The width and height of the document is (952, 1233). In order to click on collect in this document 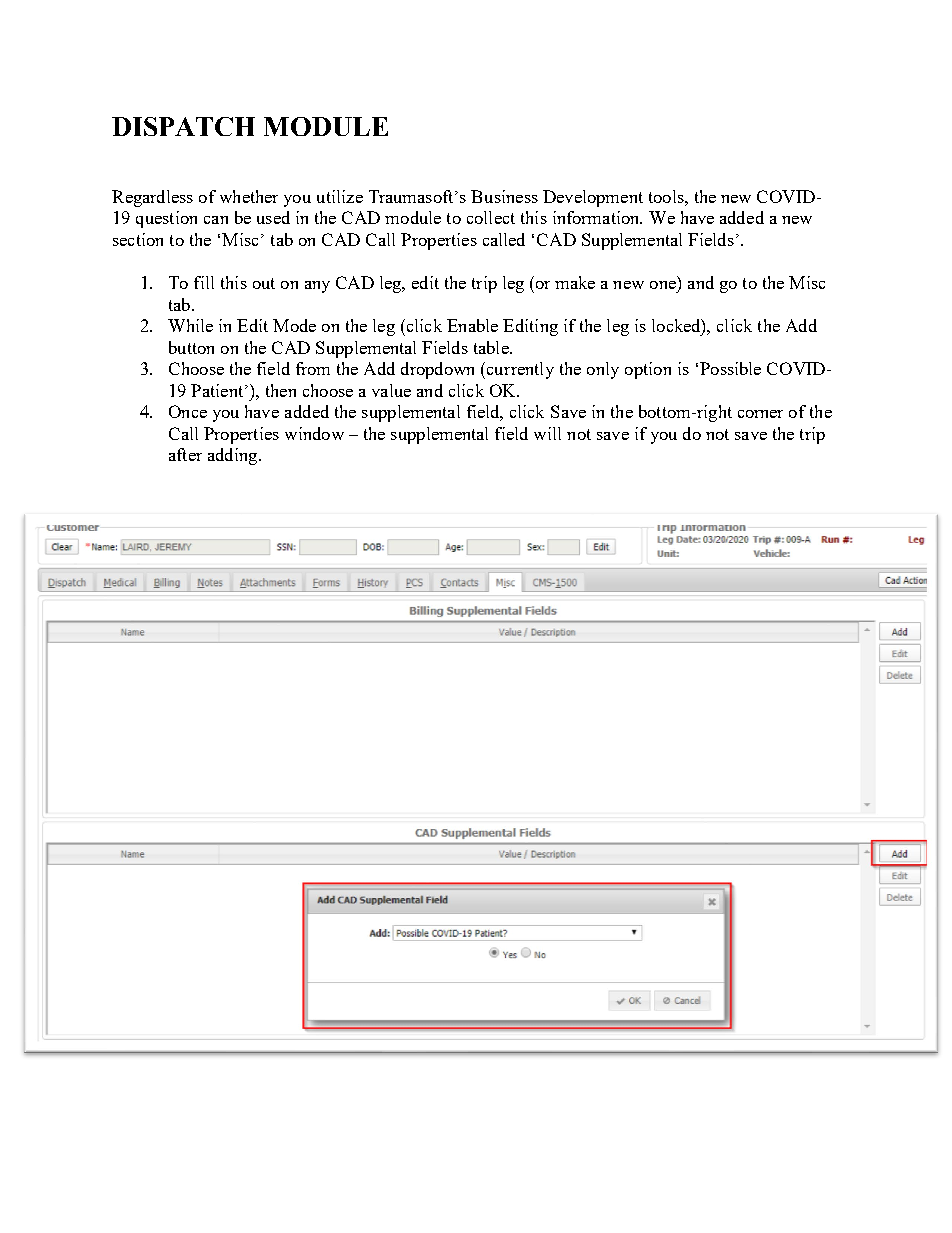, I will do `click(491, 217)`.
